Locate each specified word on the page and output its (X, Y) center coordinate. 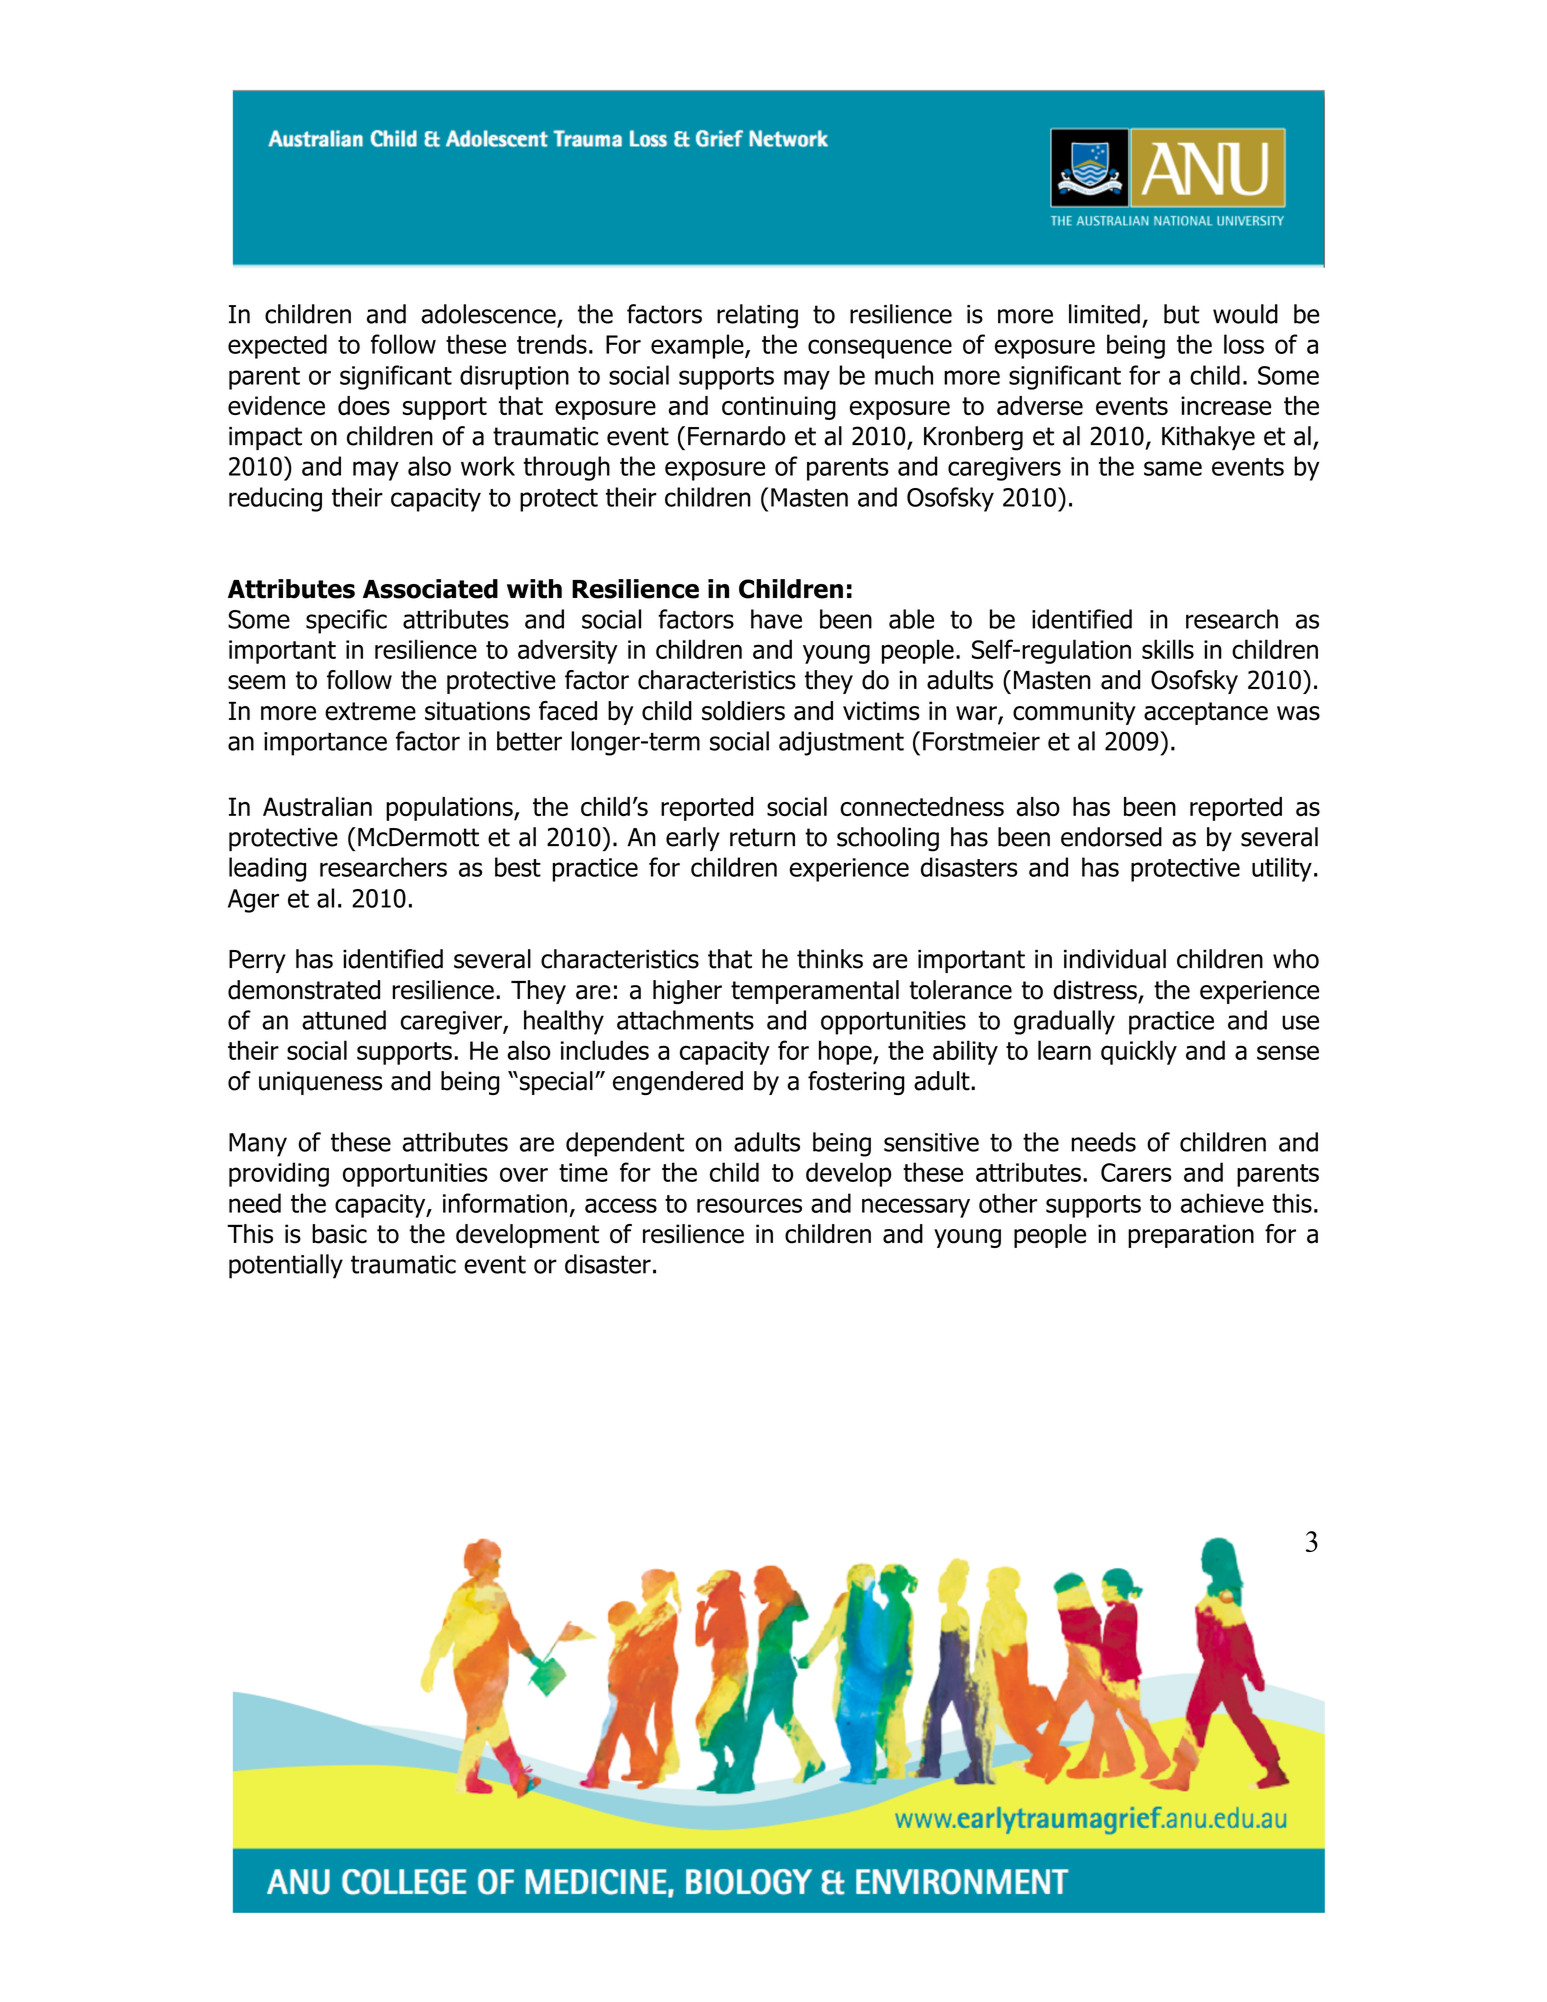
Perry (257, 961)
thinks (830, 959)
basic (339, 1234)
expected (277, 346)
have (776, 619)
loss (1244, 344)
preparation (1191, 1236)
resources (749, 1205)
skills (1168, 649)
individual (1115, 959)
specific (346, 621)
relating (757, 316)
